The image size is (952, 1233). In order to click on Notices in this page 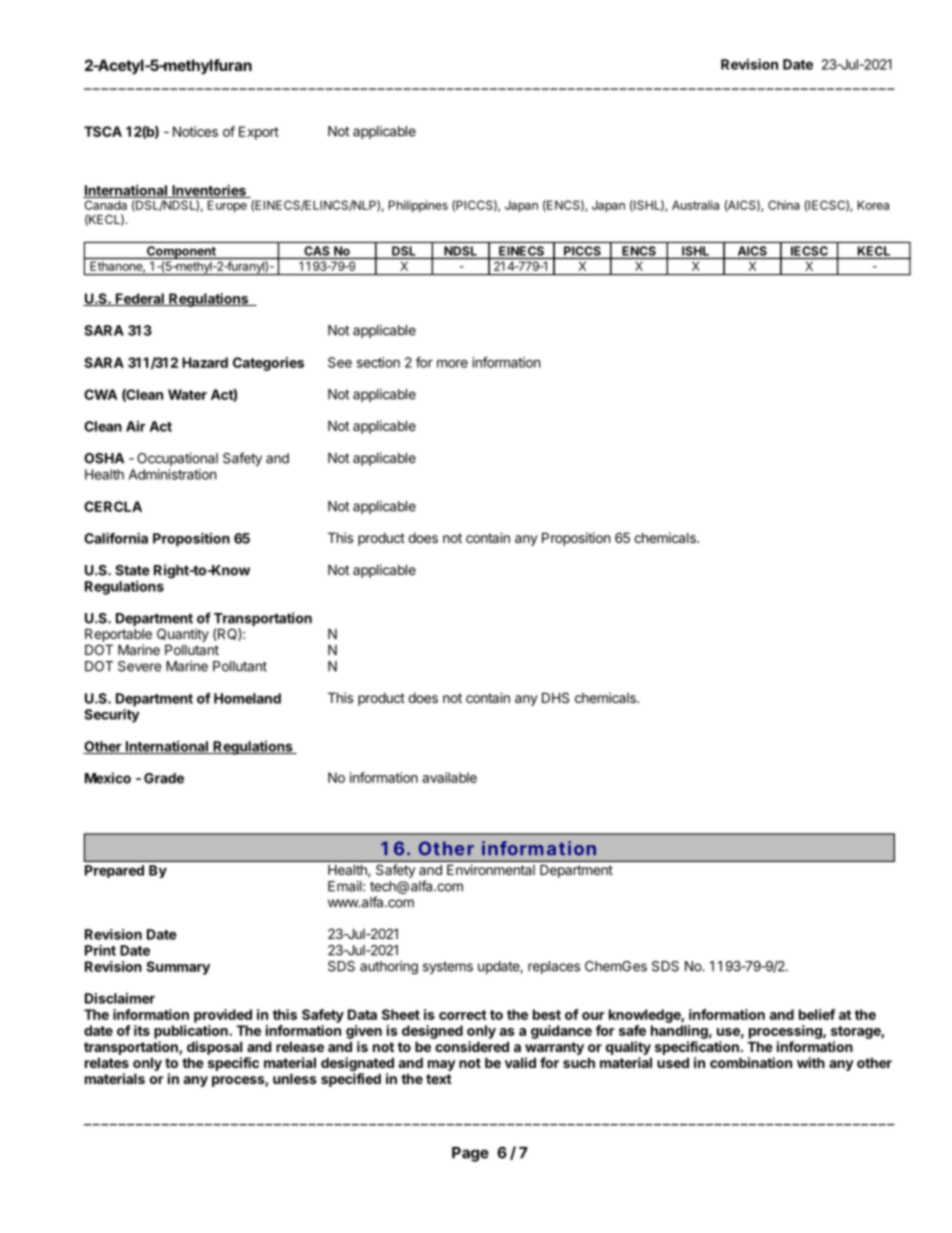, I will do `click(195, 131)`.
